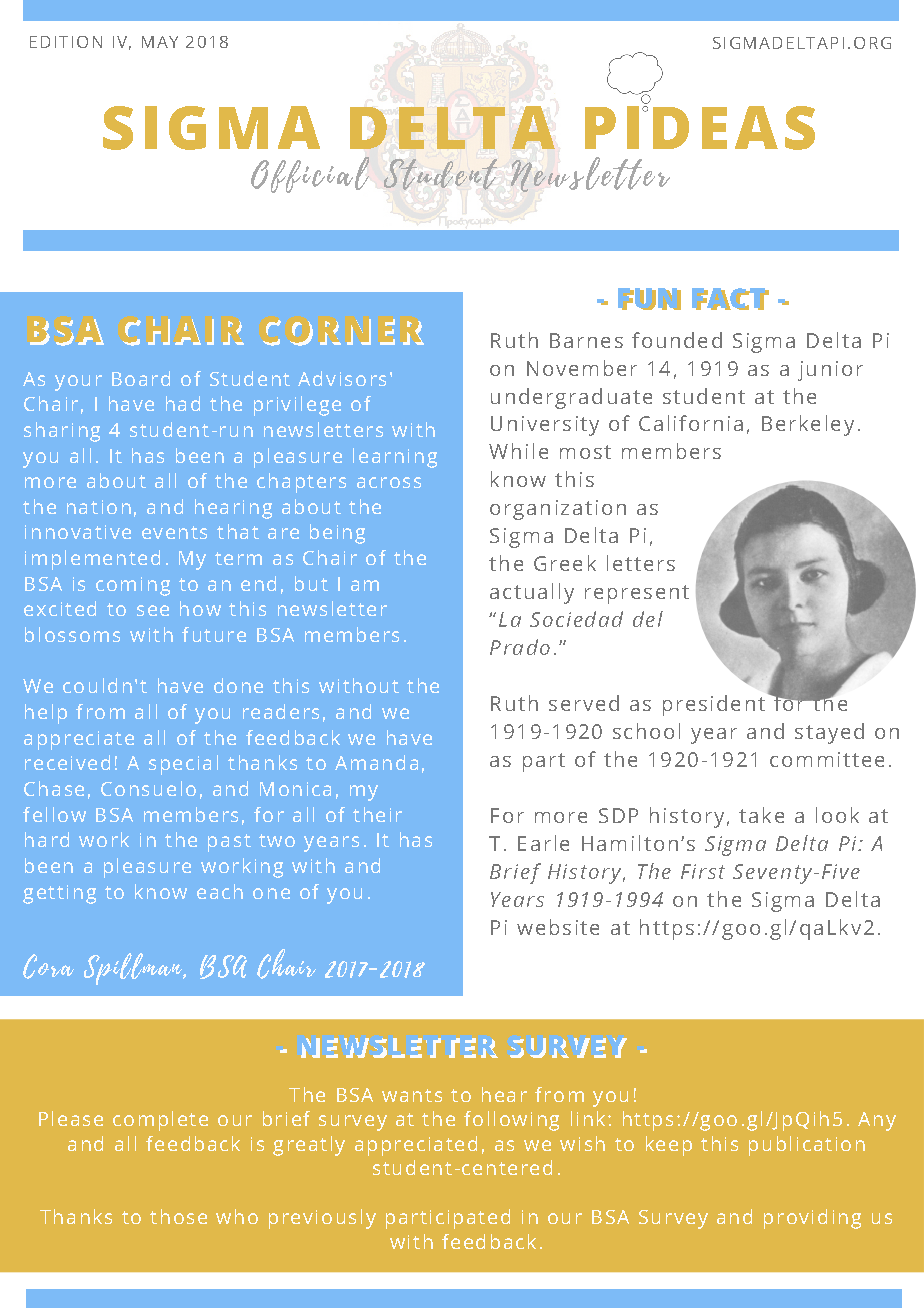  What do you see at coordinates (178, 1216) in the image?
I see `those` at bounding box center [178, 1216].
